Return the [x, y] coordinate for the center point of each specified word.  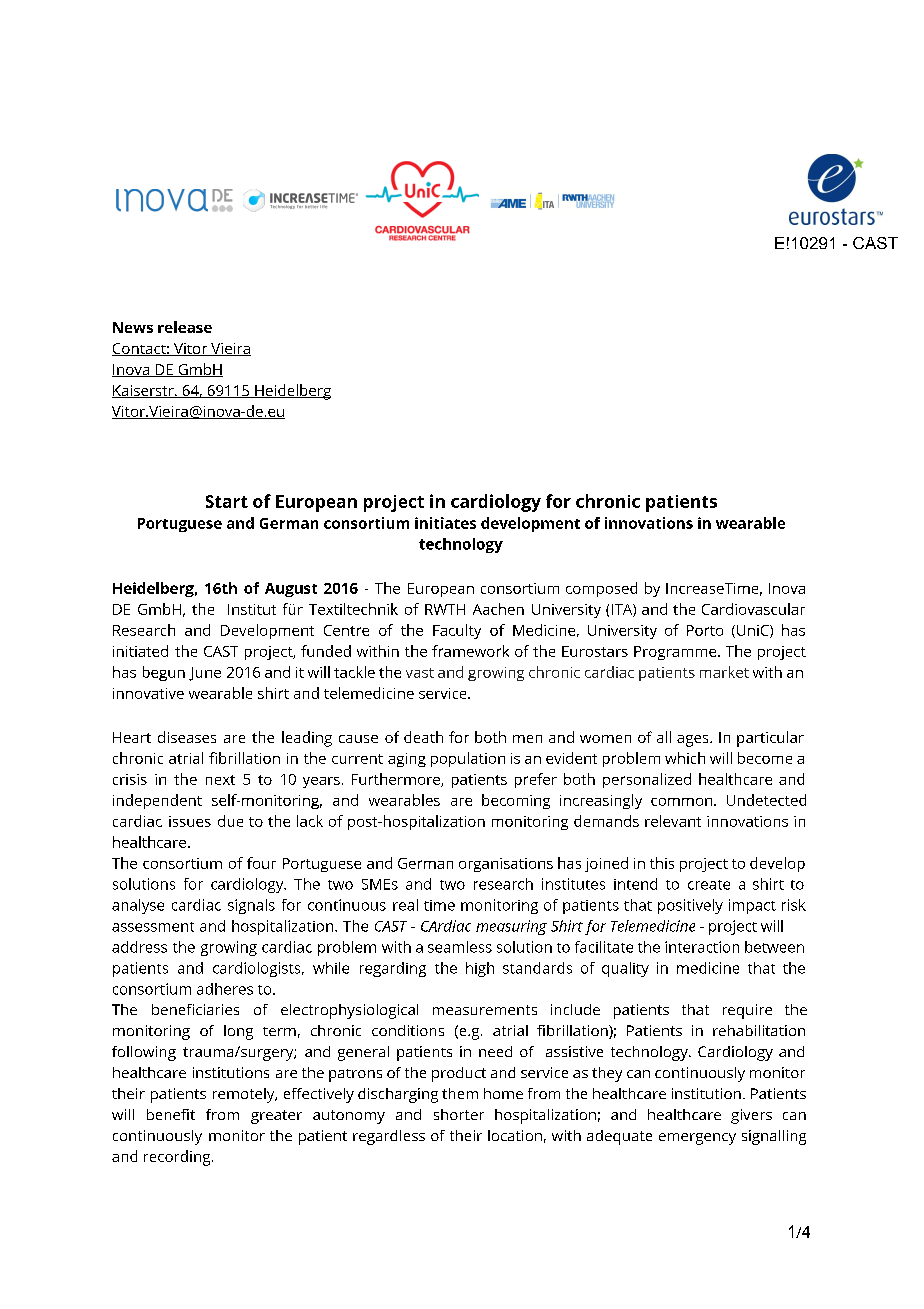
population [468, 759]
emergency [697, 1139]
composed [601, 589]
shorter [459, 1114]
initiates [445, 523]
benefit [171, 1114]
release [185, 327]
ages [694, 741]
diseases [187, 737]
